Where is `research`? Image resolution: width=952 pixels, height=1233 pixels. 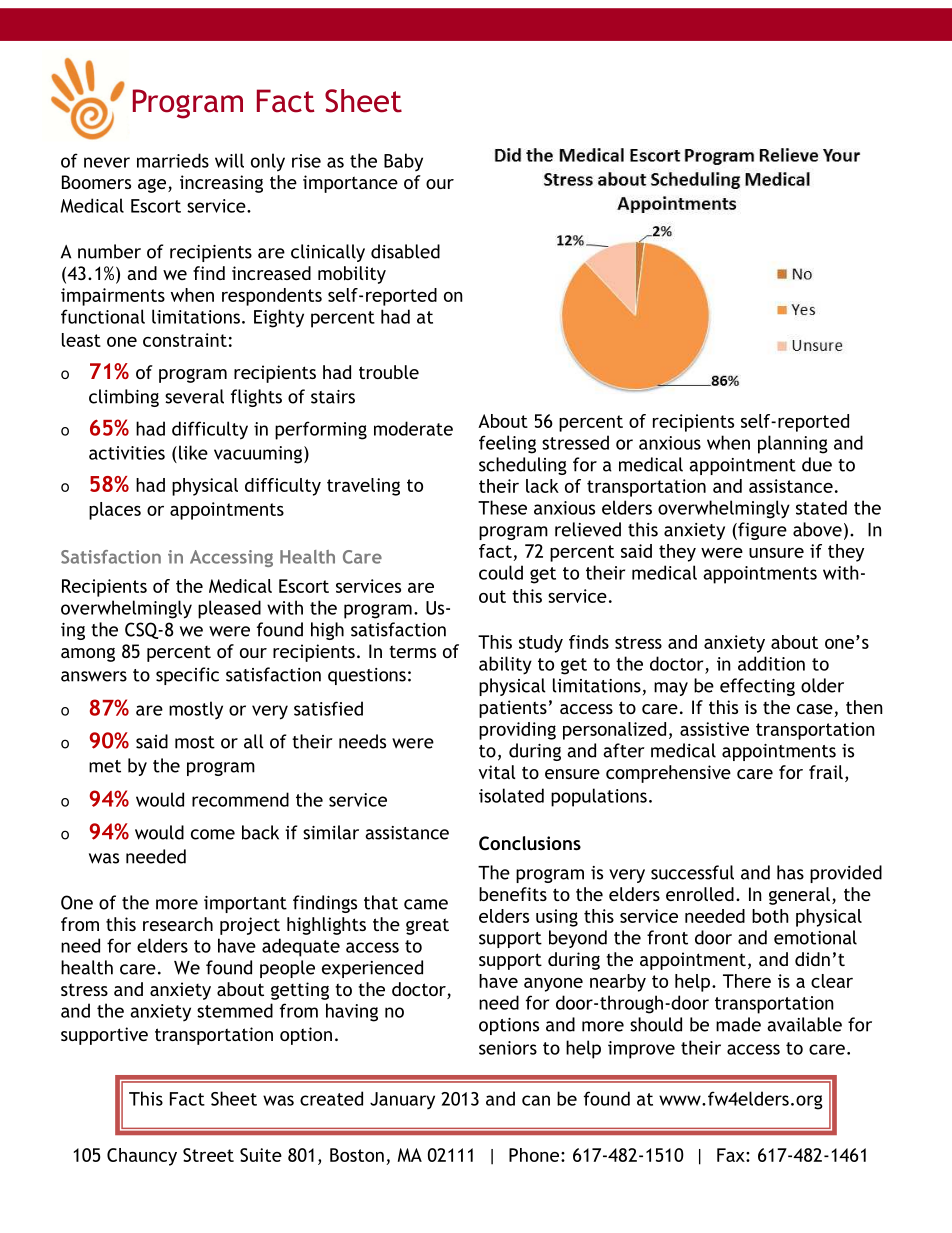 research is located at coordinates (178, 924).
